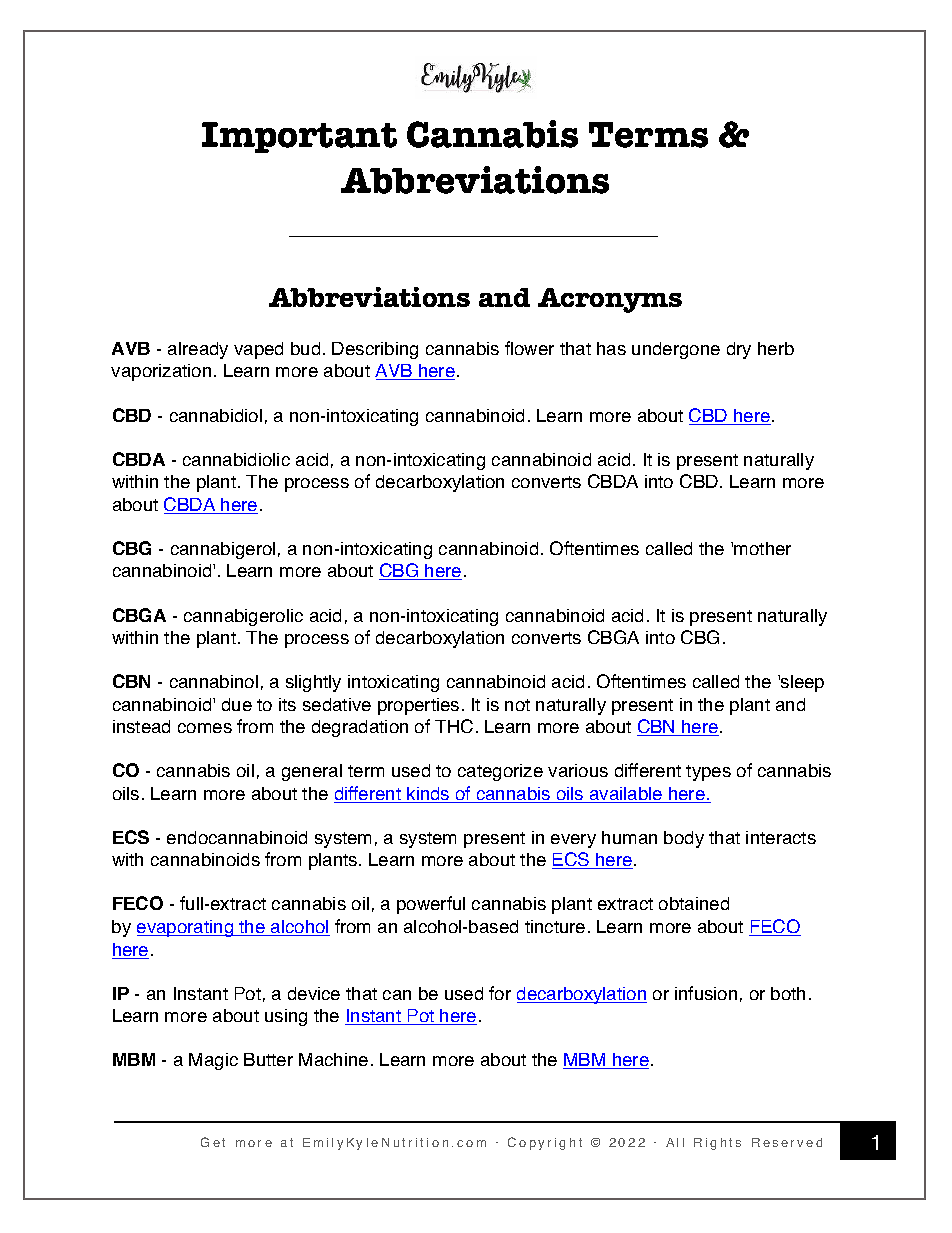 The image size is (952, 1233). Describe the element at coordinates (213, 1142) in the page. I see `Get` at that location.
